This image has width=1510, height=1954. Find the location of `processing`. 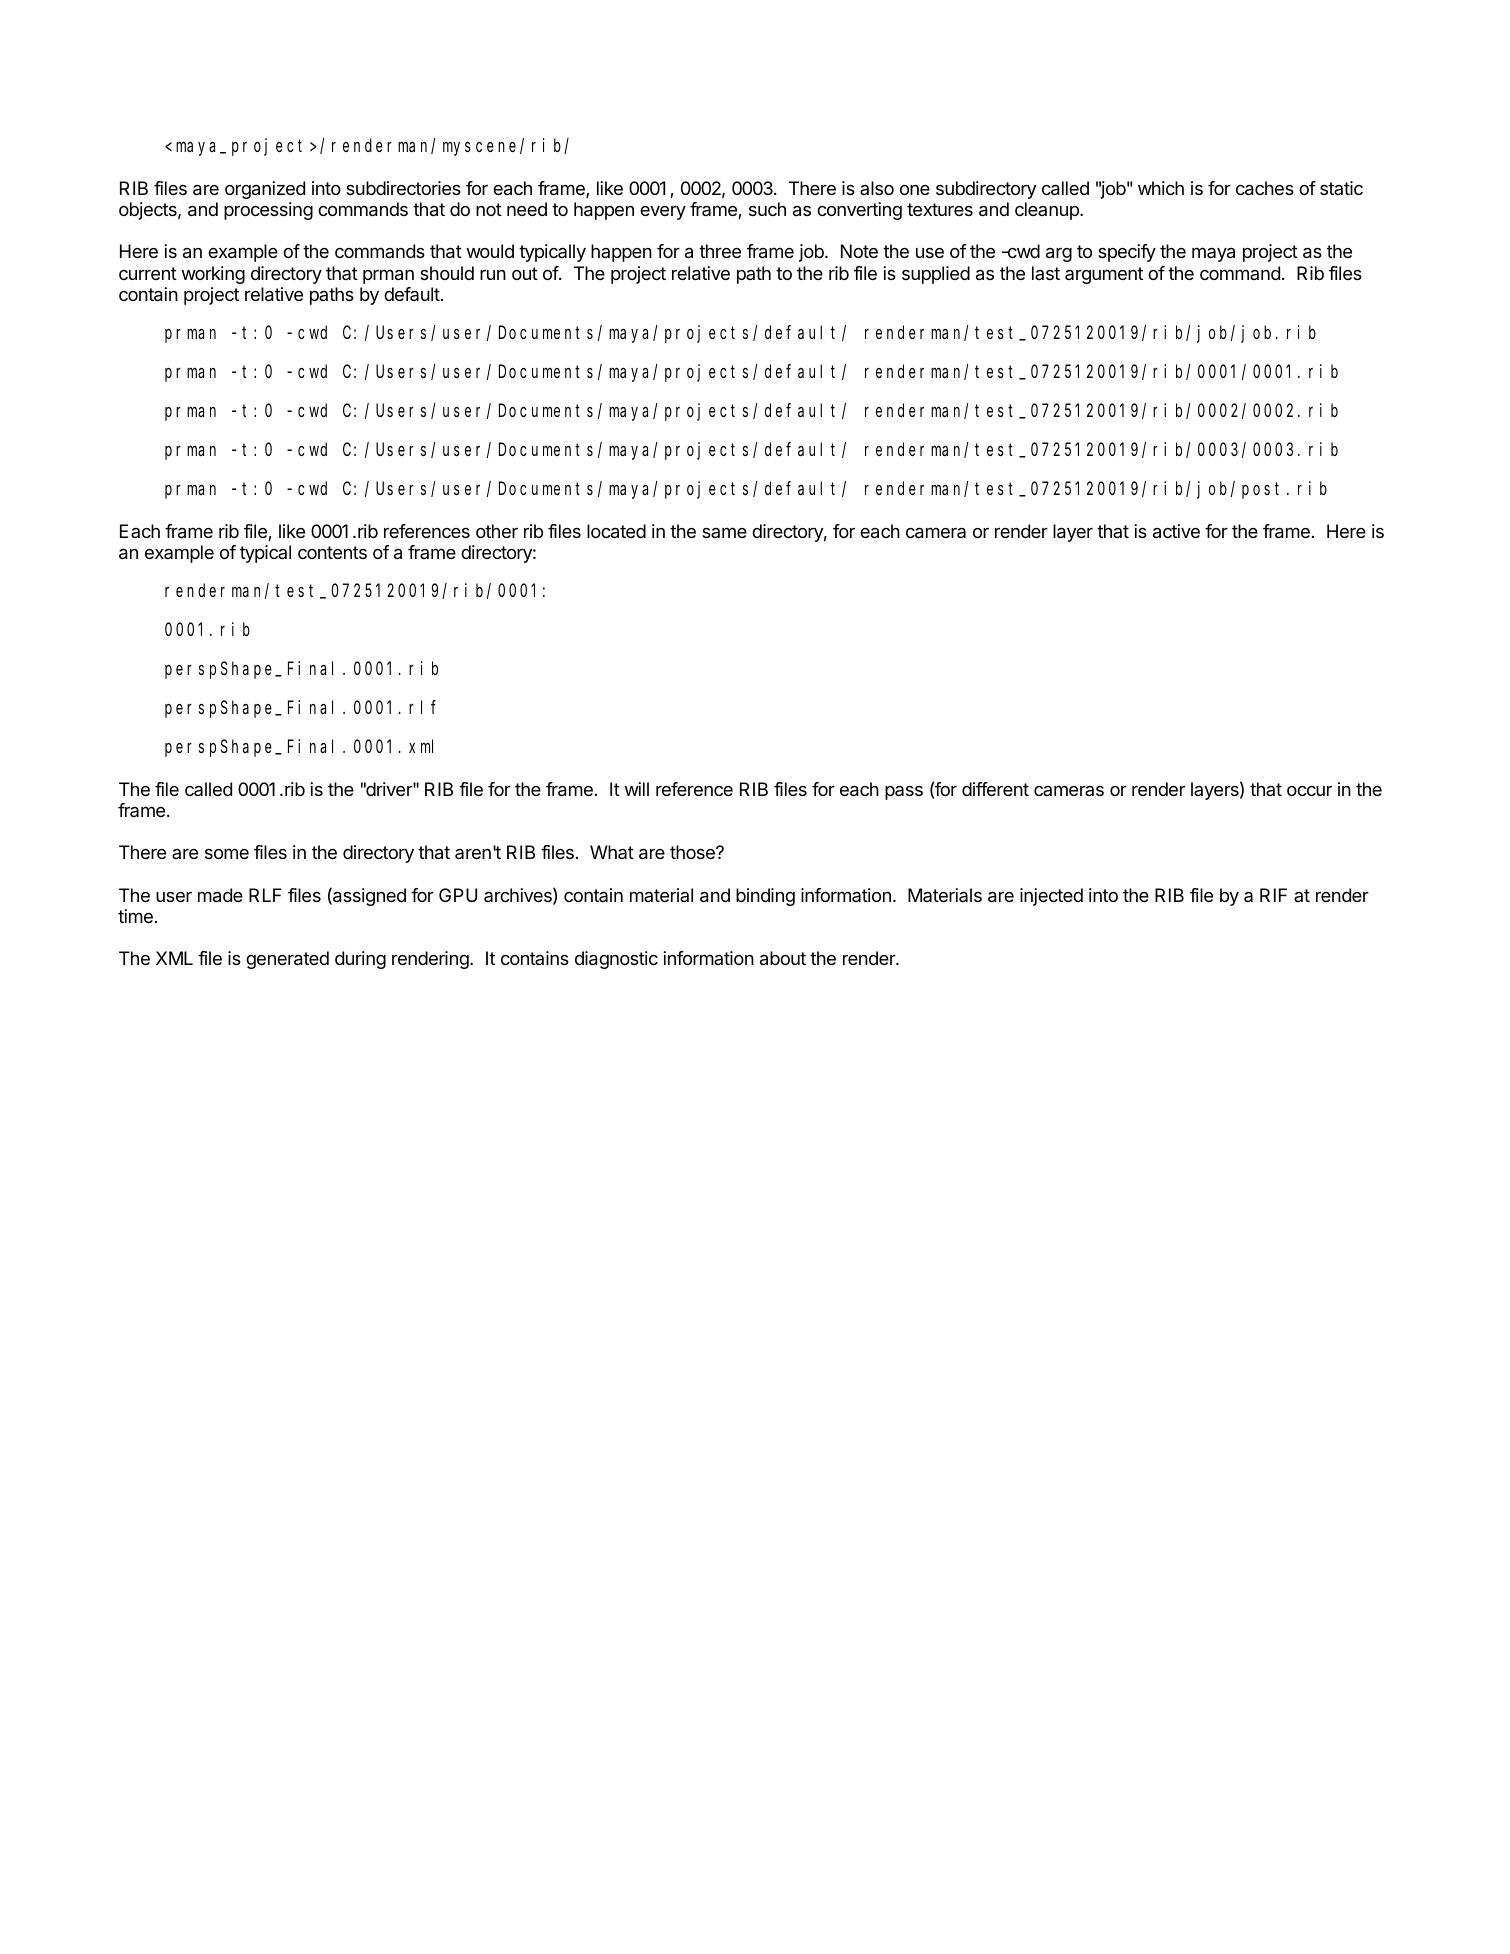

processing is located at coordinates (268, 211).
